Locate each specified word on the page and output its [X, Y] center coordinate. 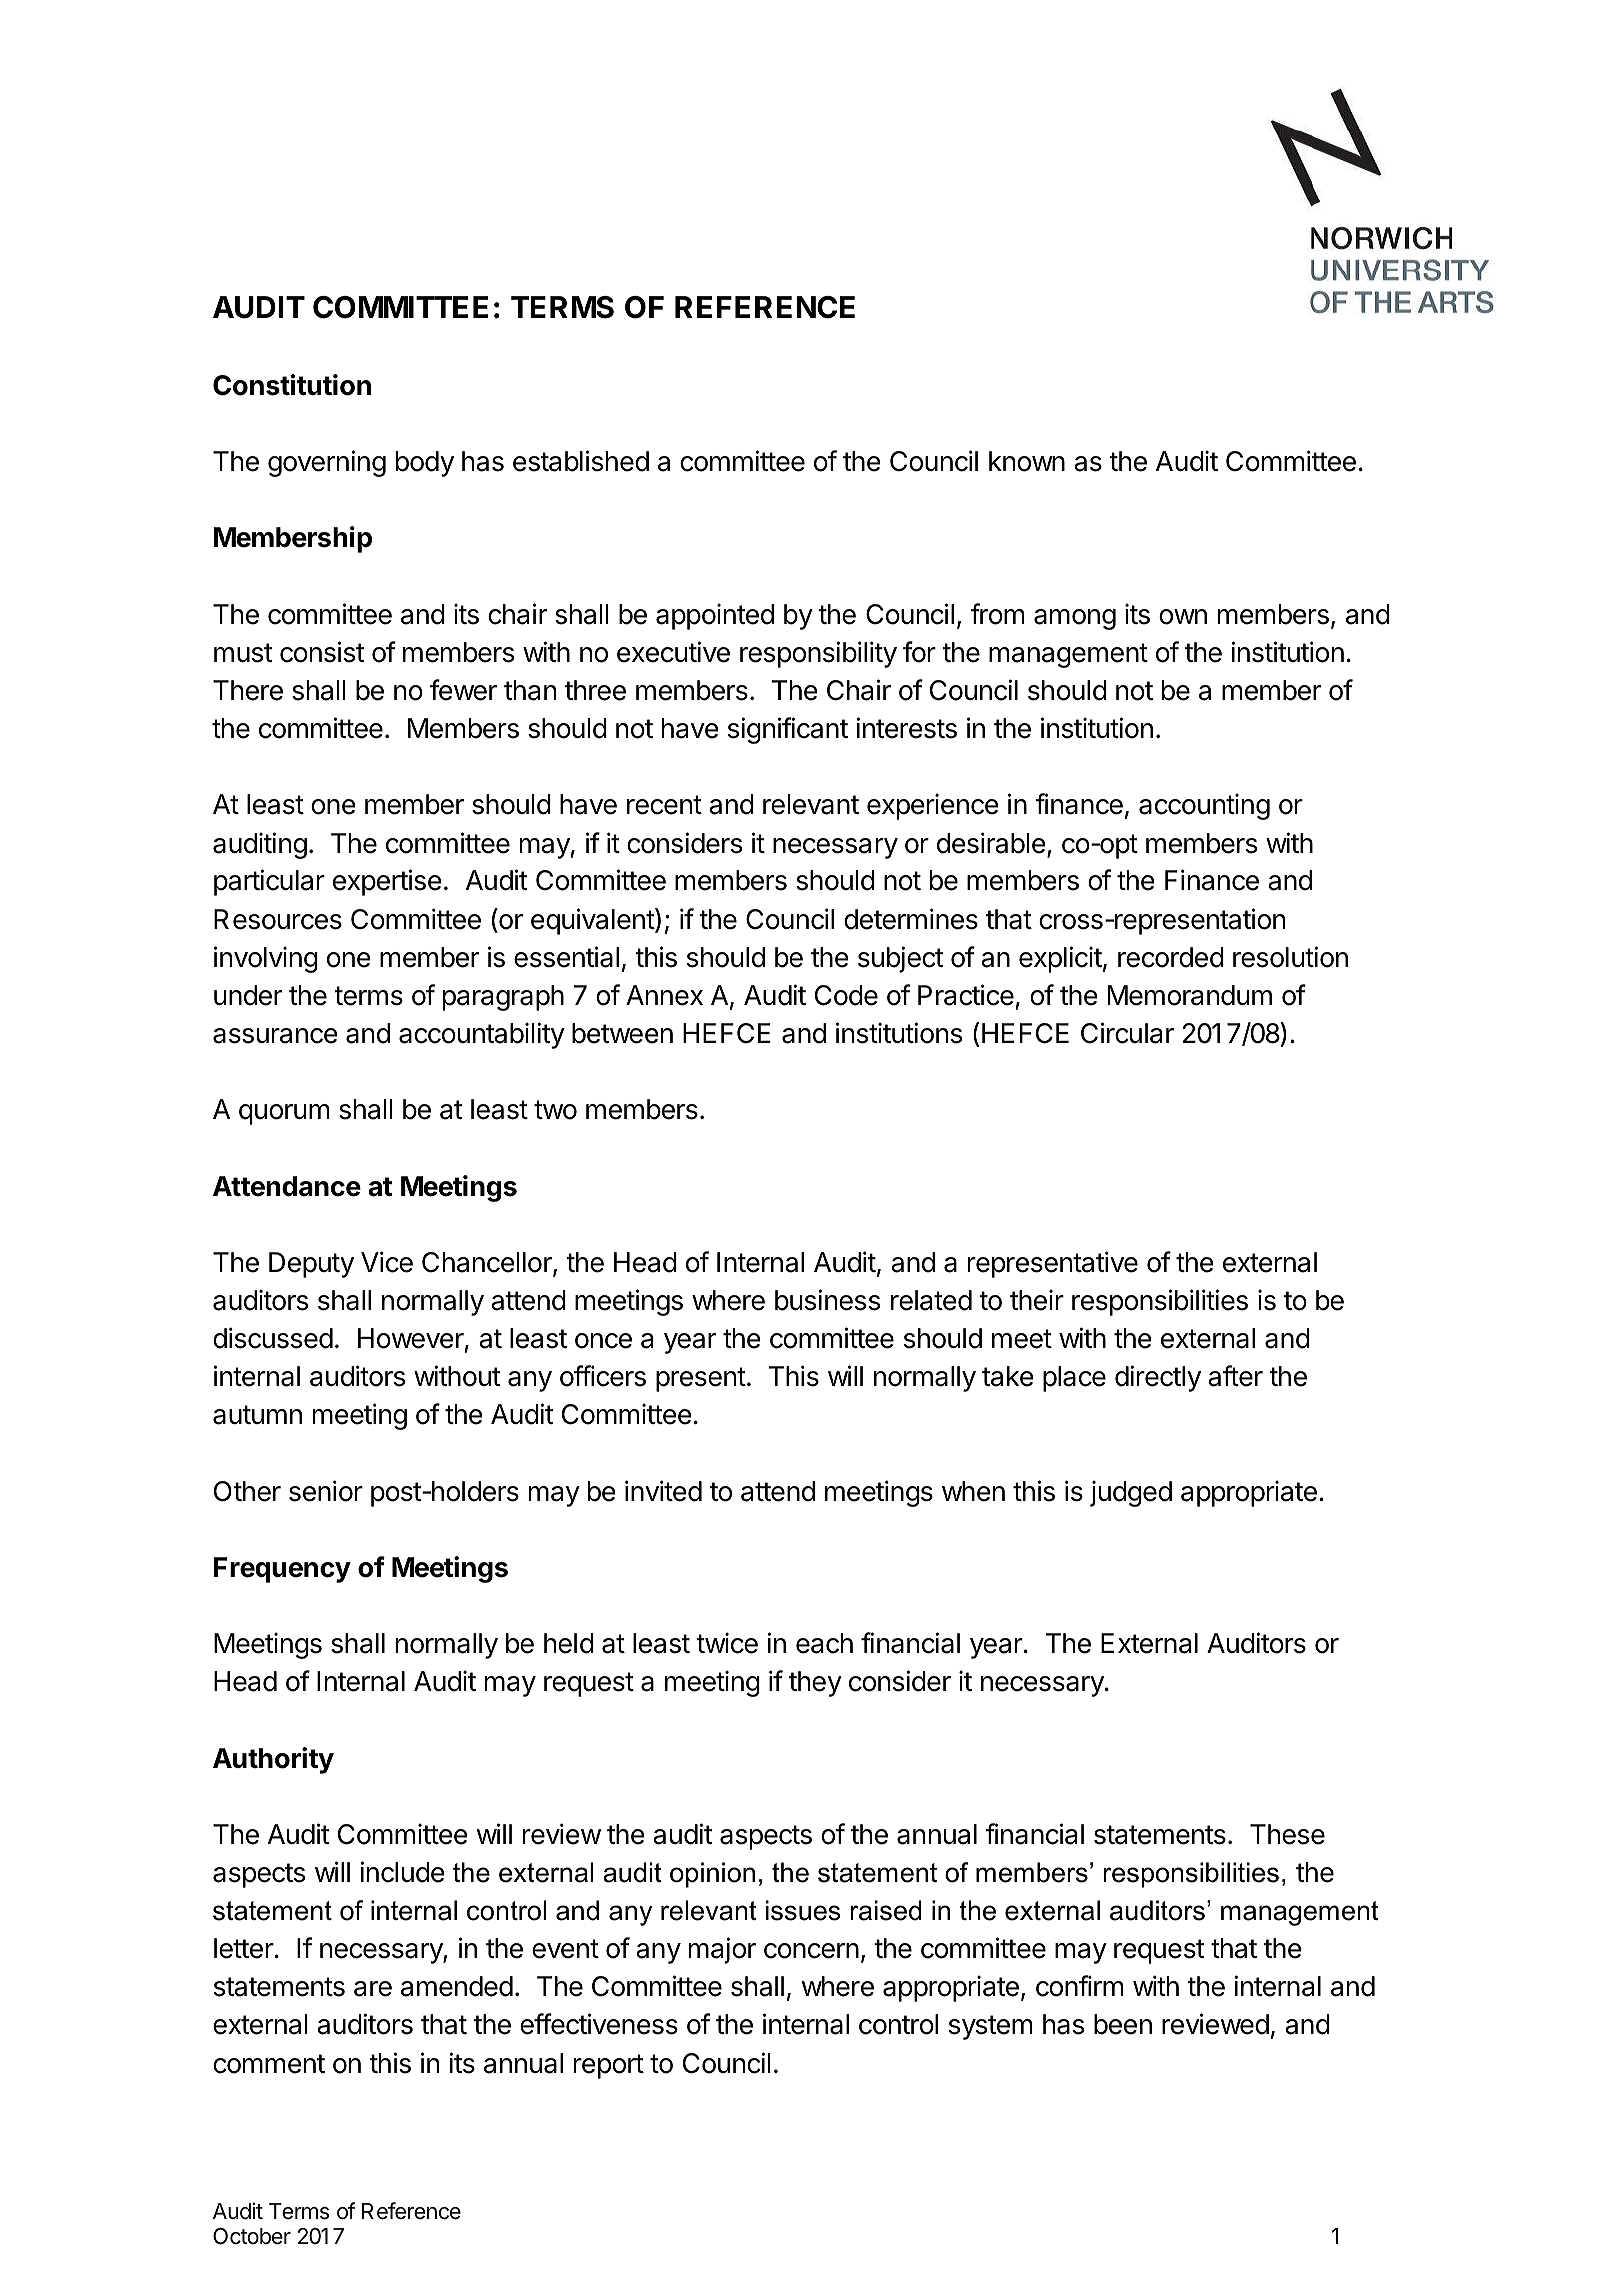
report [609, 2066]
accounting [1204, 806]
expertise [387, 882]
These [1287, 1834]
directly [1158, 1378]
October [252, 2236]
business [827, 1300]
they [815, 1684]
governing [327, 463]
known [1027, 461]
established [581, 461]
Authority [273, 1760]
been [1123, 2024]
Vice [387, 1262]
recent [664, 805]
